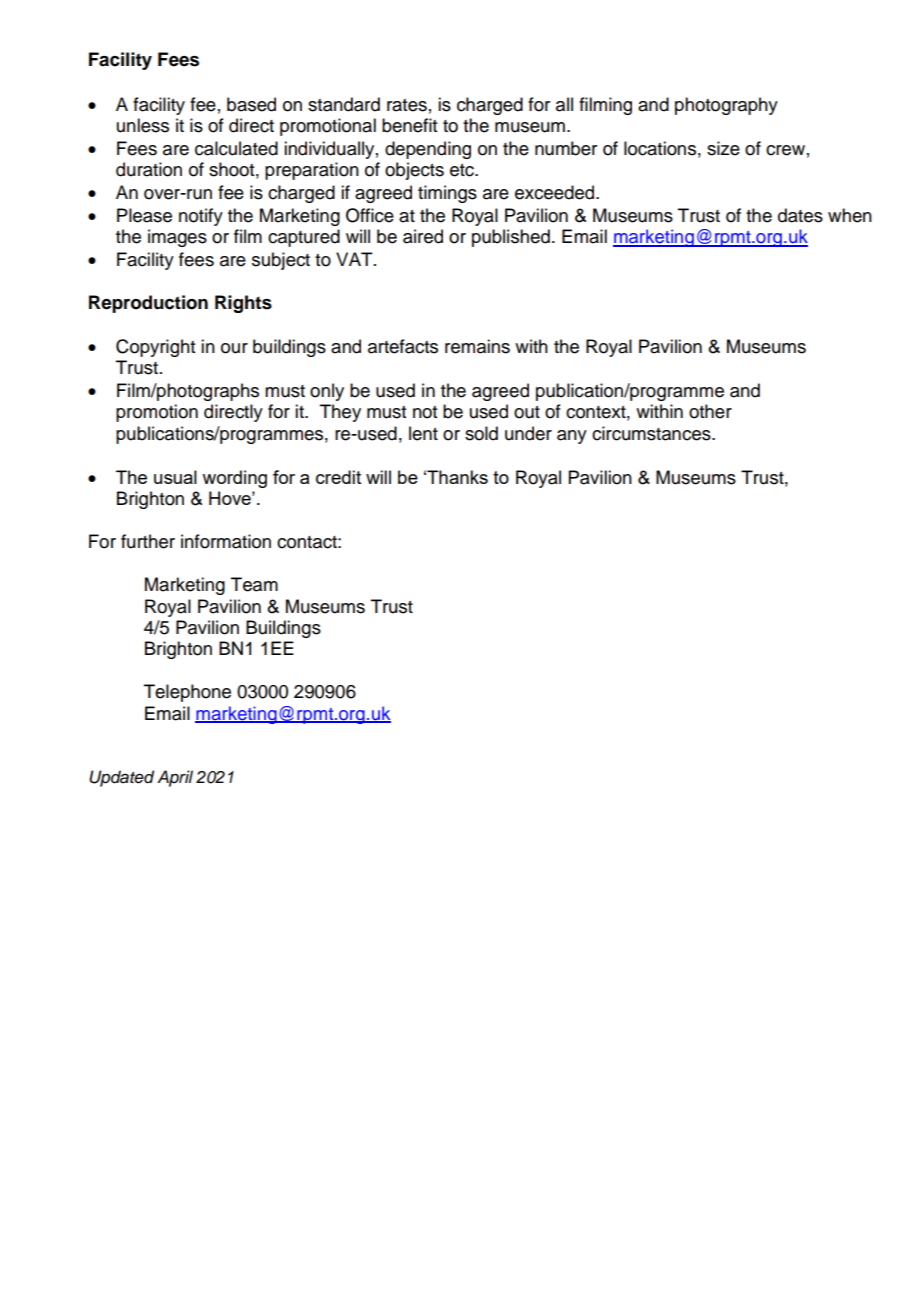 The width and height of the screenshot is (924, 1308). What do you see at coordinates (409, 125) in the screenshot?
I see `benefit` at bounding box center [409, 125].
